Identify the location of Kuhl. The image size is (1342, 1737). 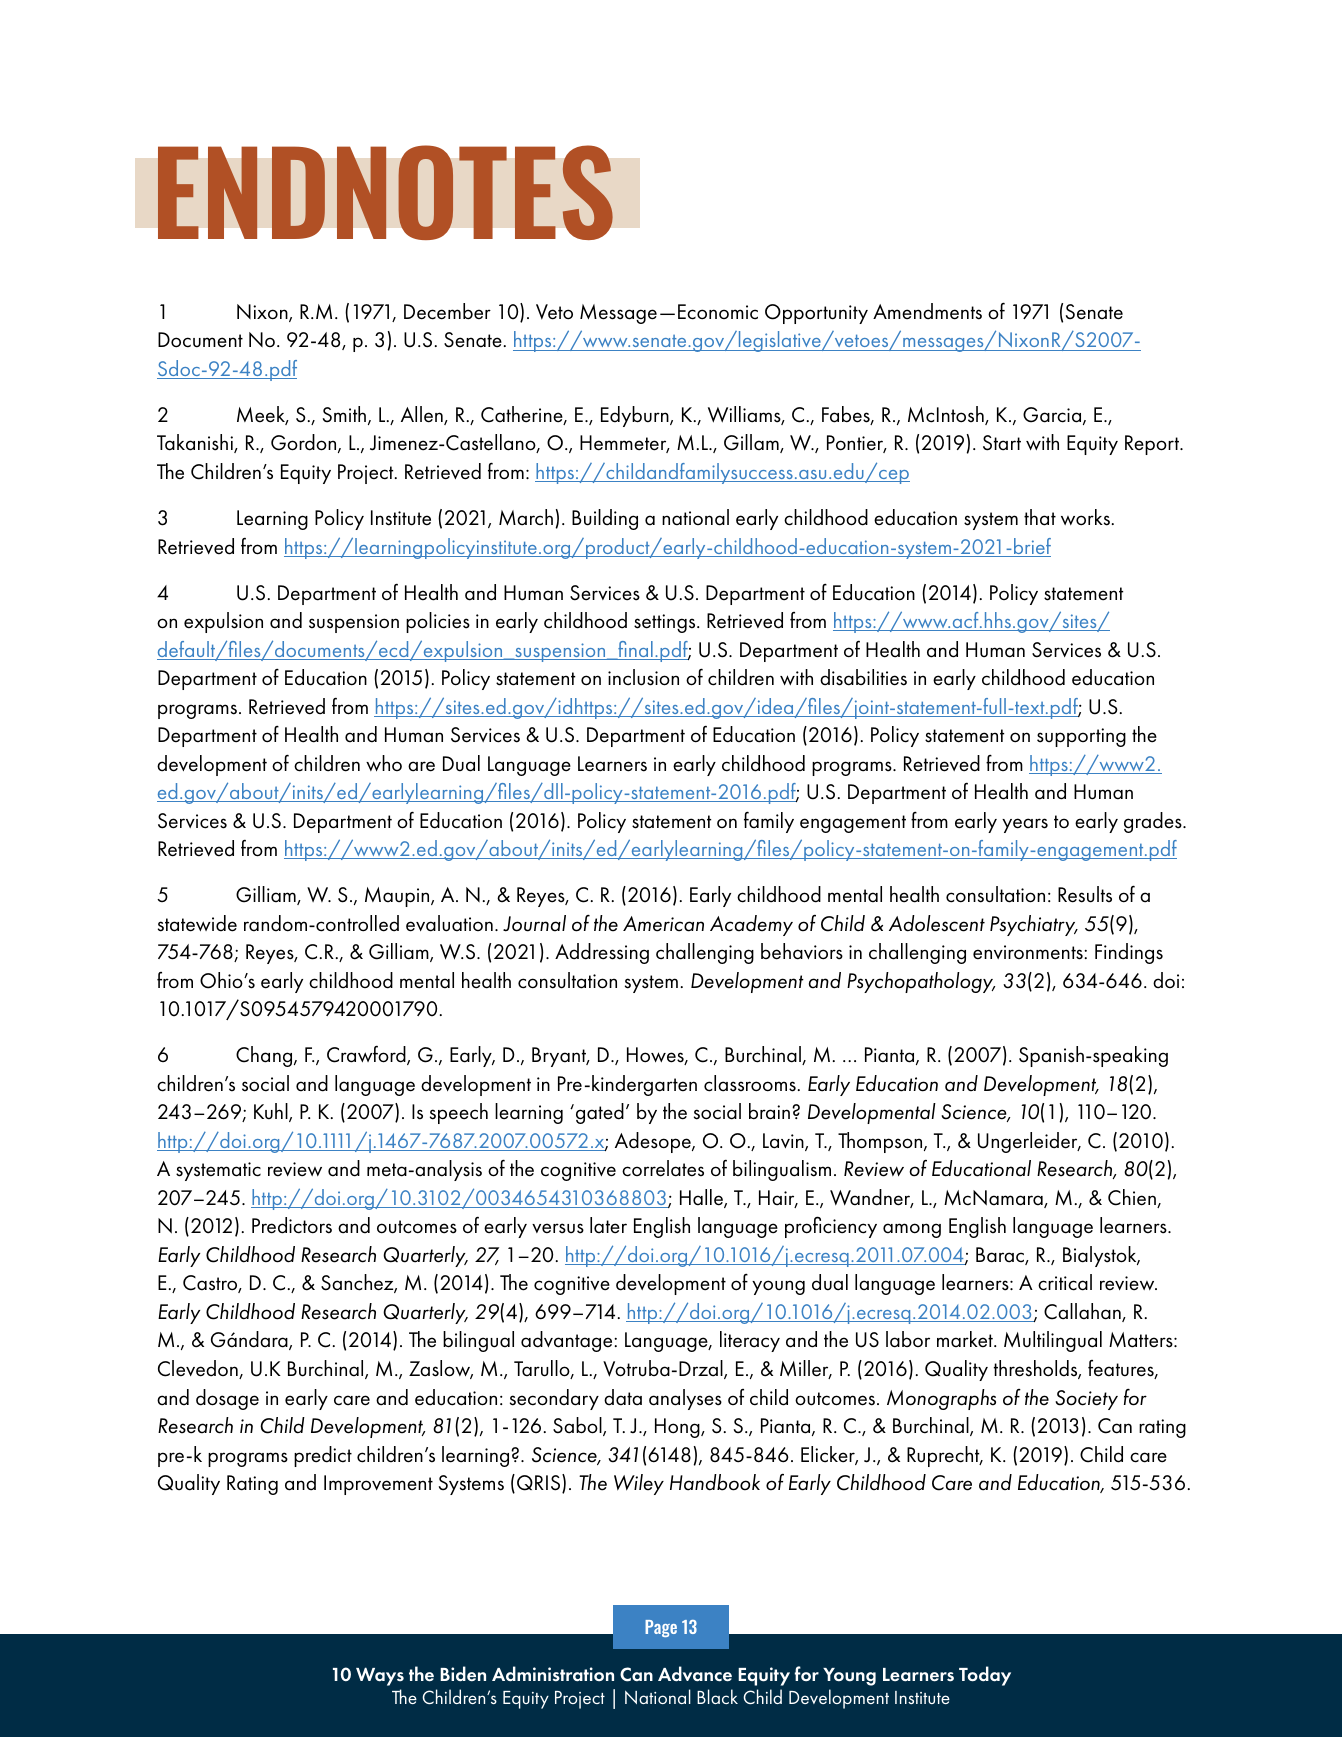
(272, 1112).
